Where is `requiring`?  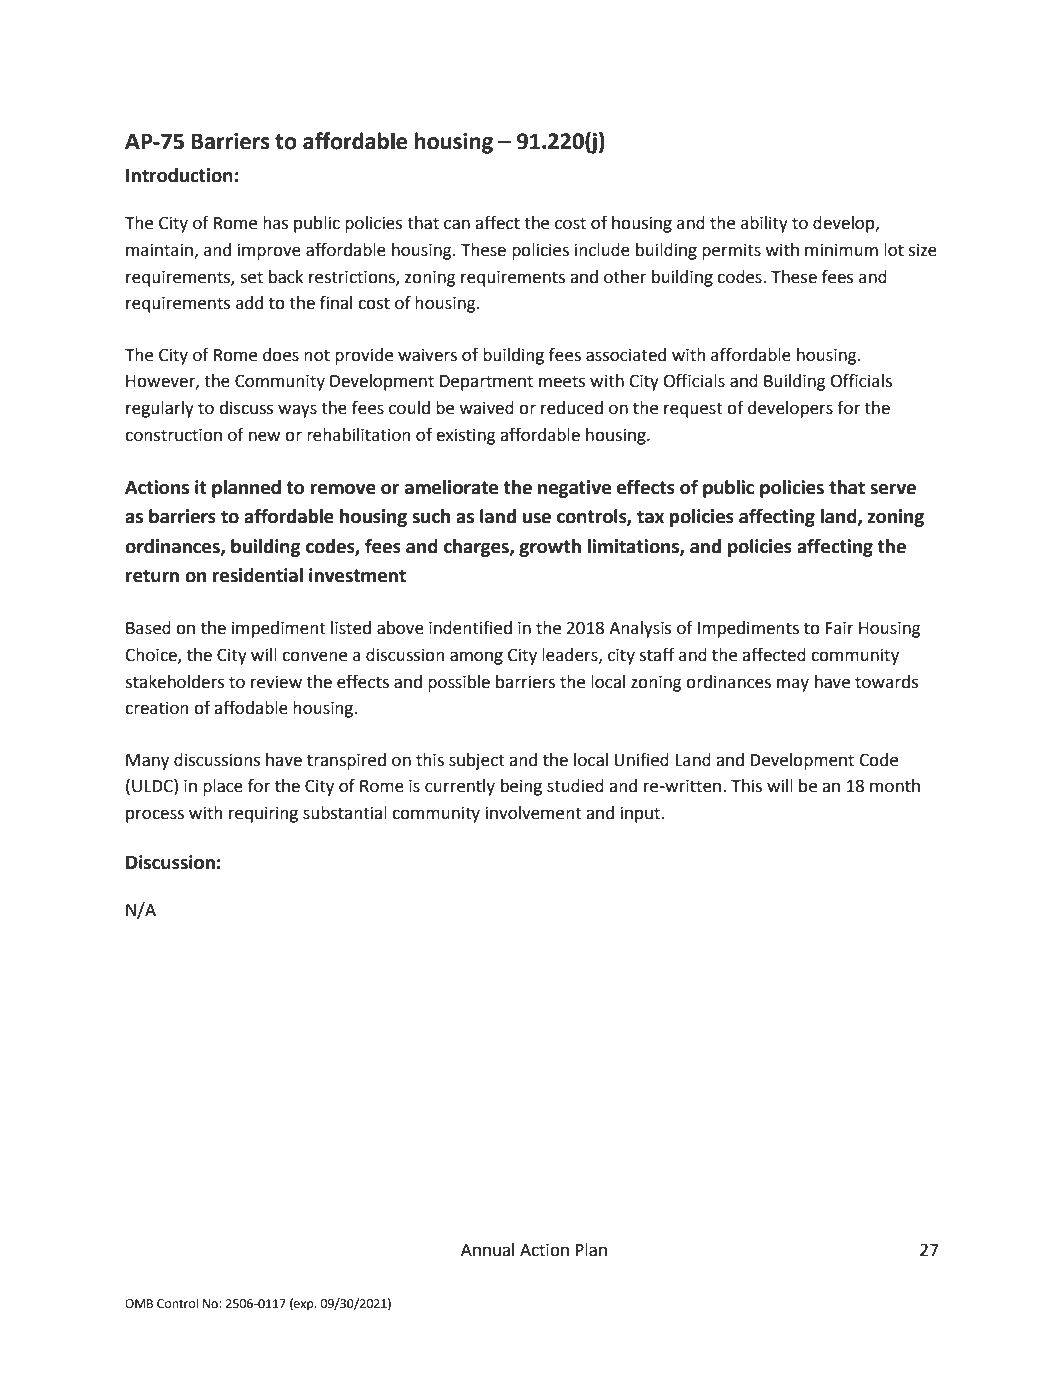 requiring is located at coordinates (263, 814).
